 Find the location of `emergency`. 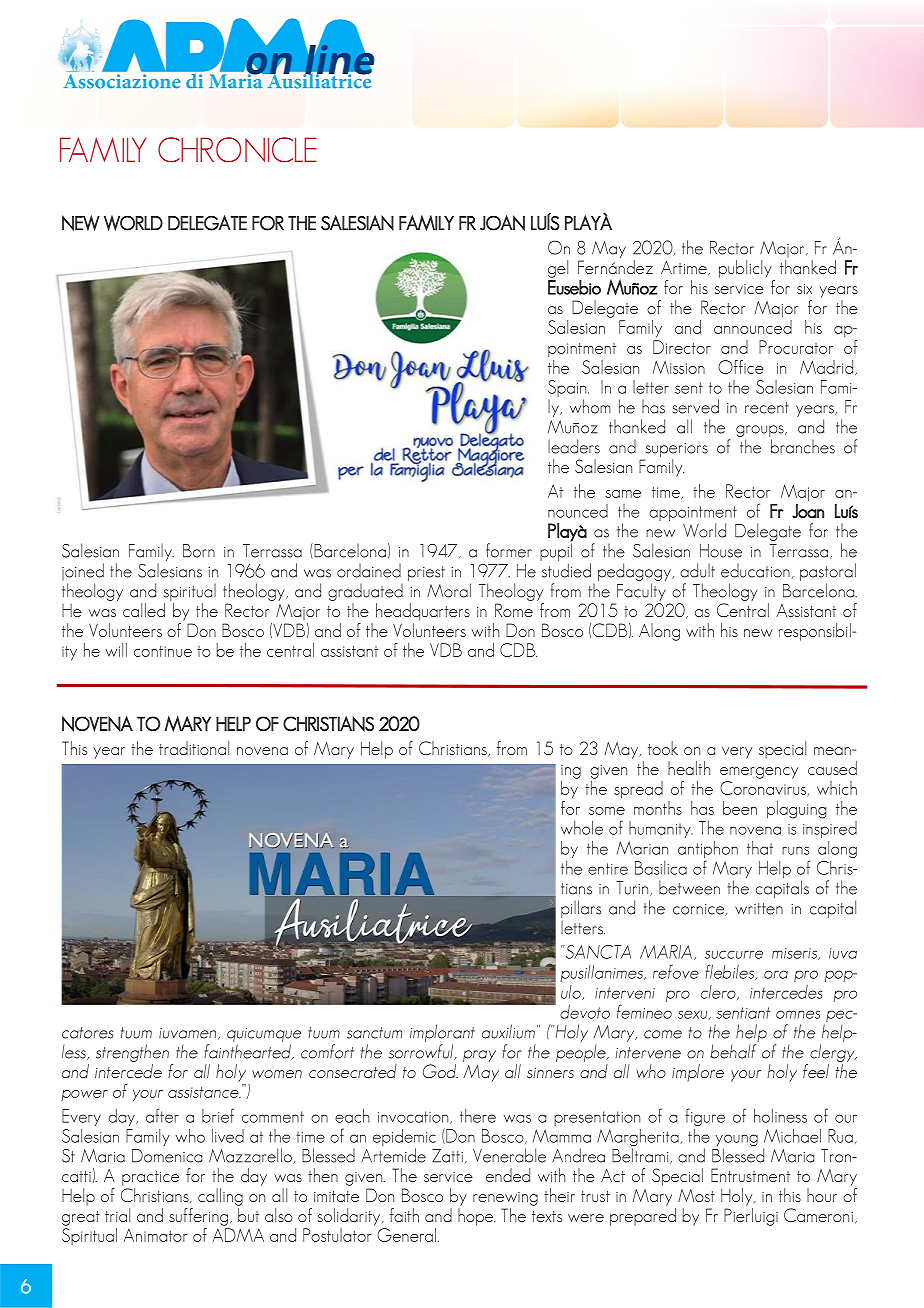

emergency is located at coordinates (759, 773).
